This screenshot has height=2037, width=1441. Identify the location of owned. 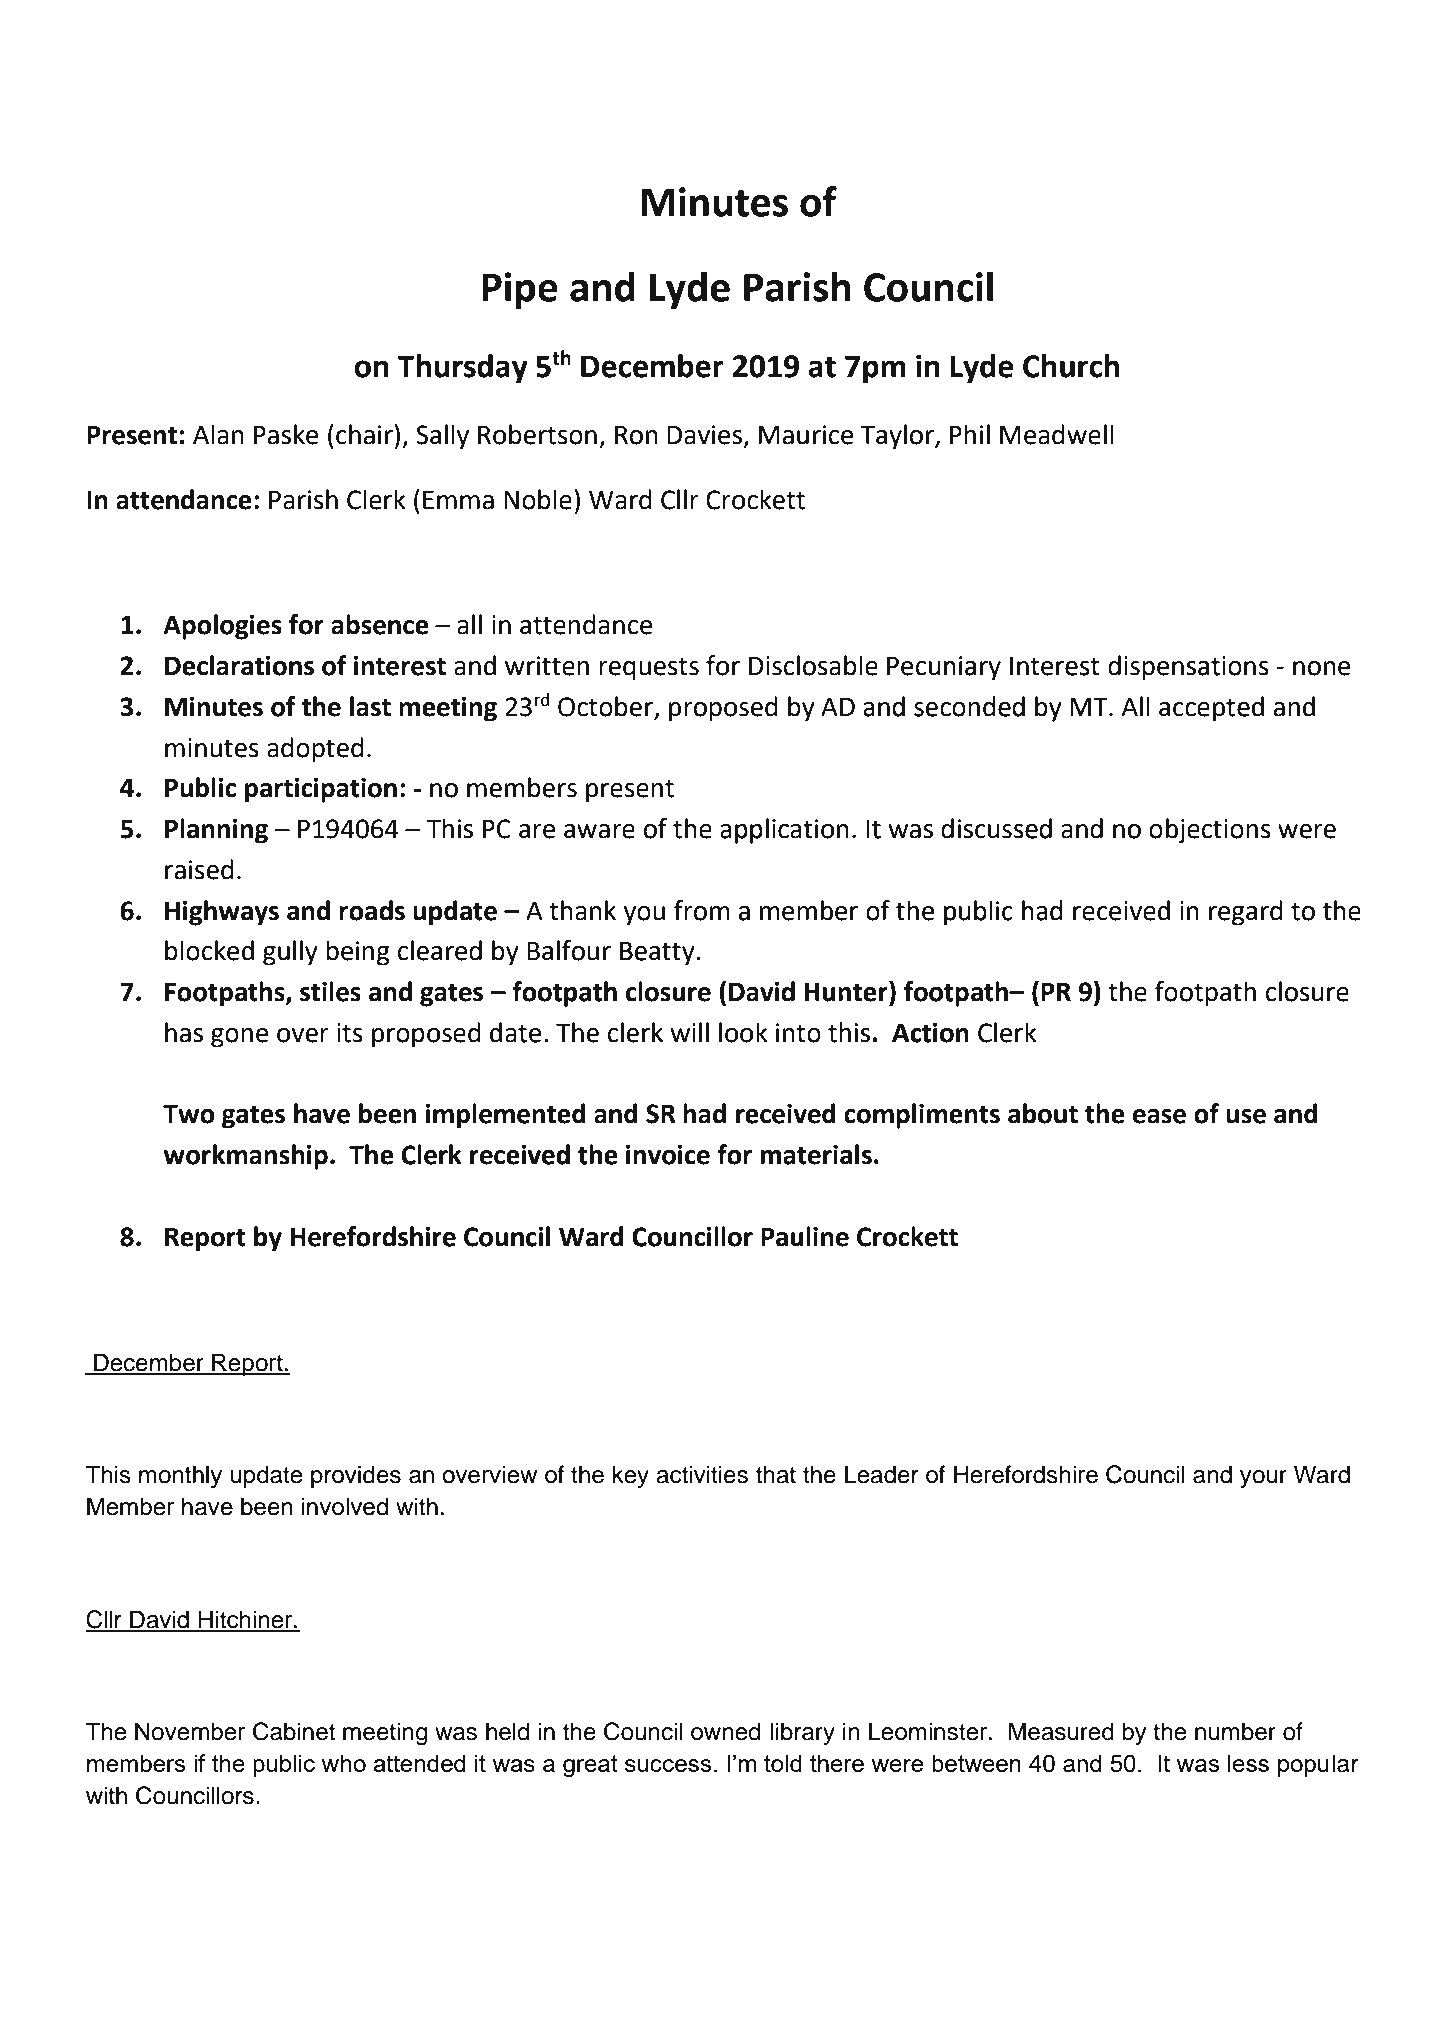
(725, 1731).
